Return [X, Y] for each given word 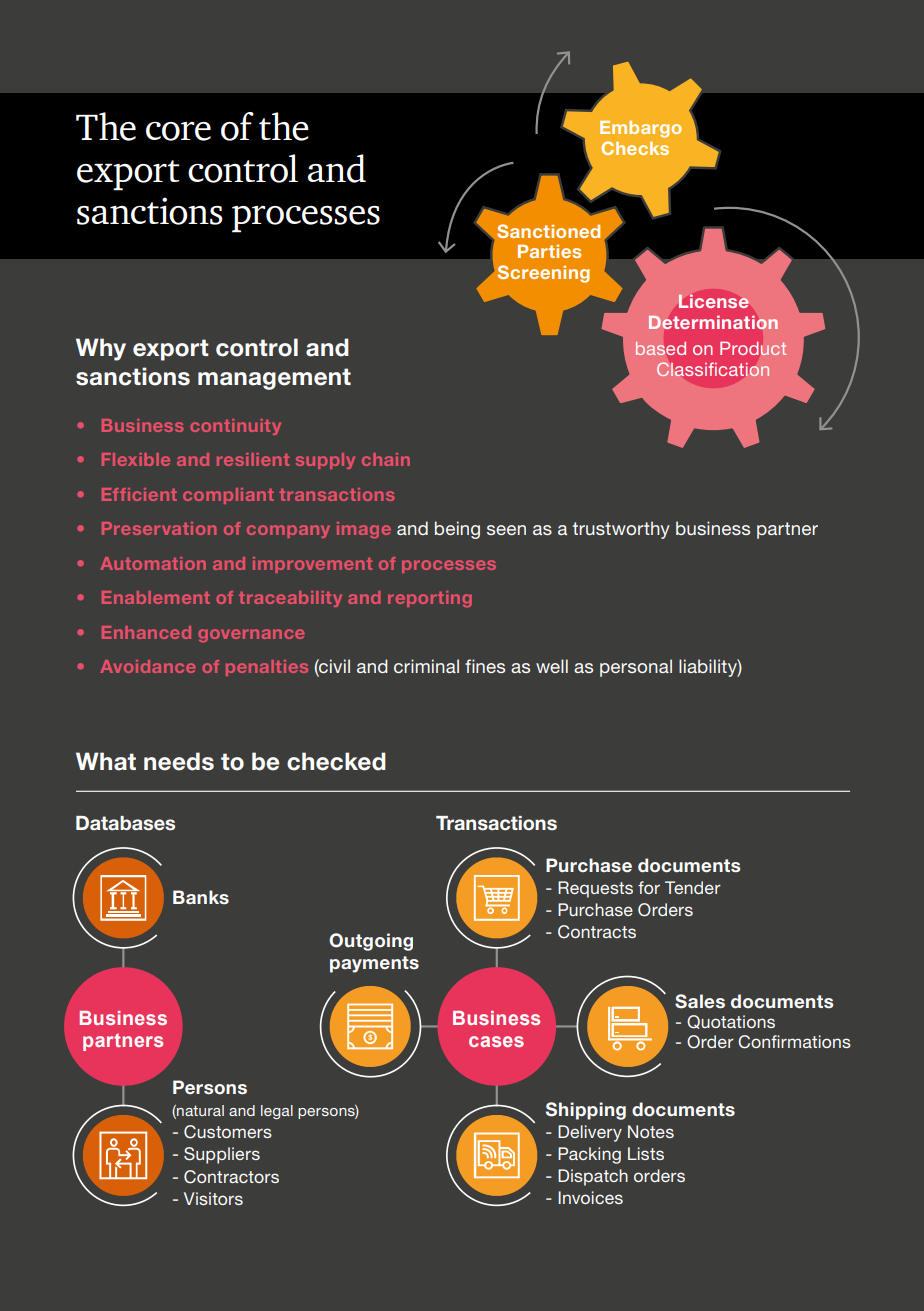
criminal [426, 666]
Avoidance [148, 666]
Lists [646, 1153]
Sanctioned [548, 231]
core [178, 131]
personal [636, 668]
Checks [635, 148]
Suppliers [222, 1155]
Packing [589, 1155]
